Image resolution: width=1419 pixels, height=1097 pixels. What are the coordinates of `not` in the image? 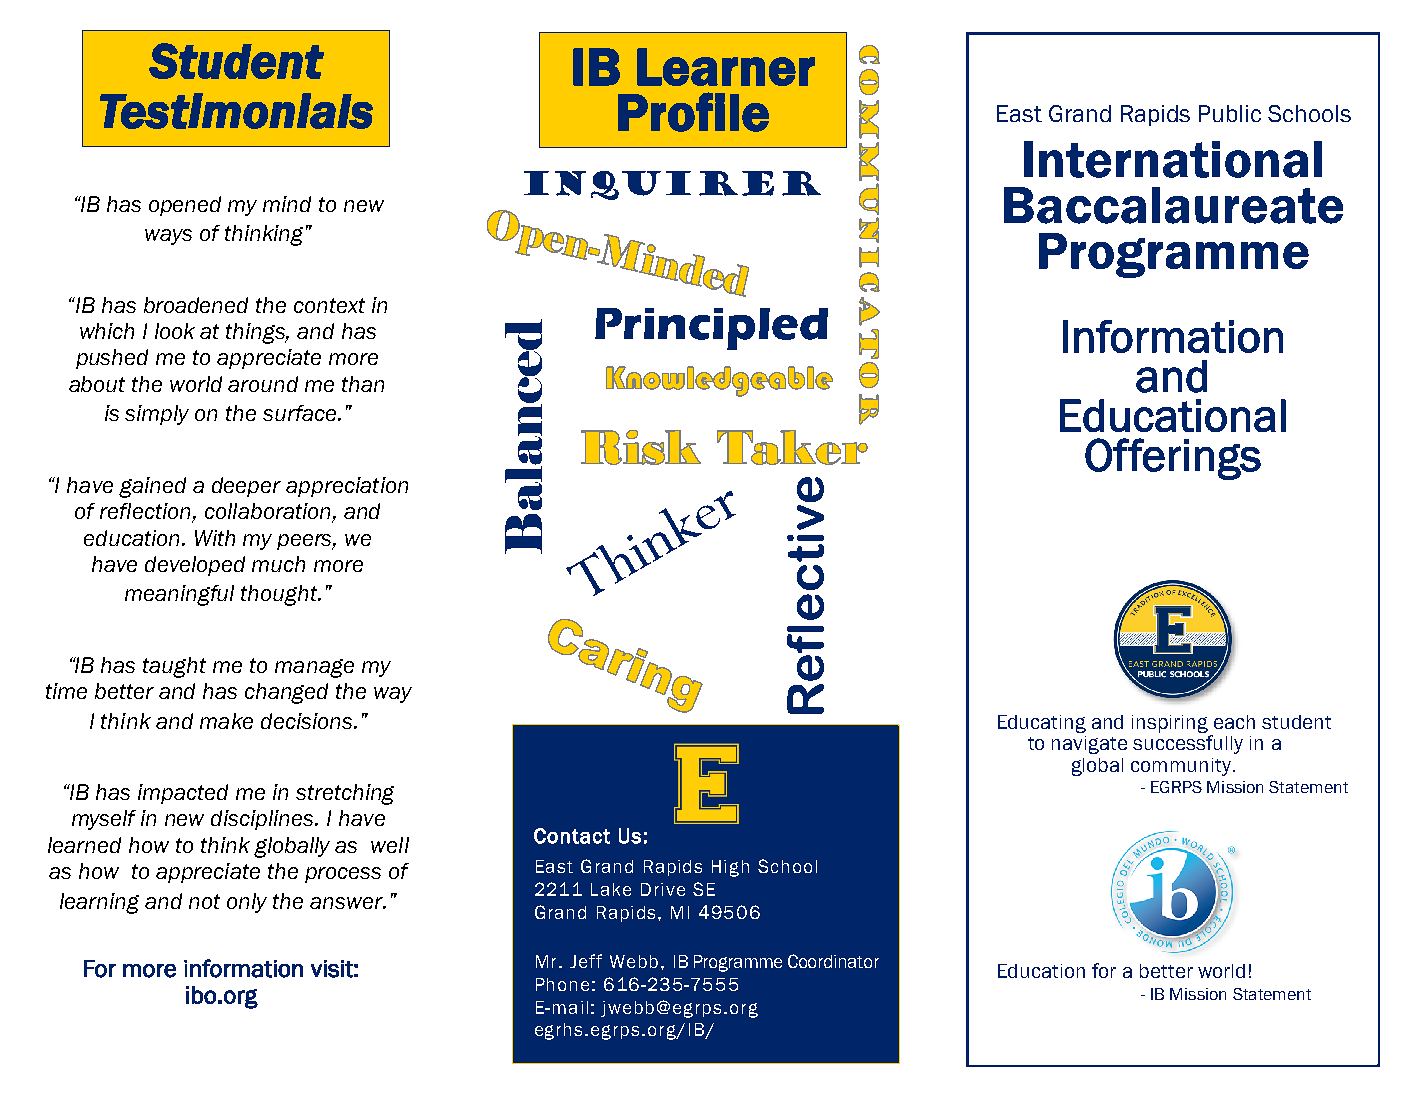 It's located at (204, 901).
